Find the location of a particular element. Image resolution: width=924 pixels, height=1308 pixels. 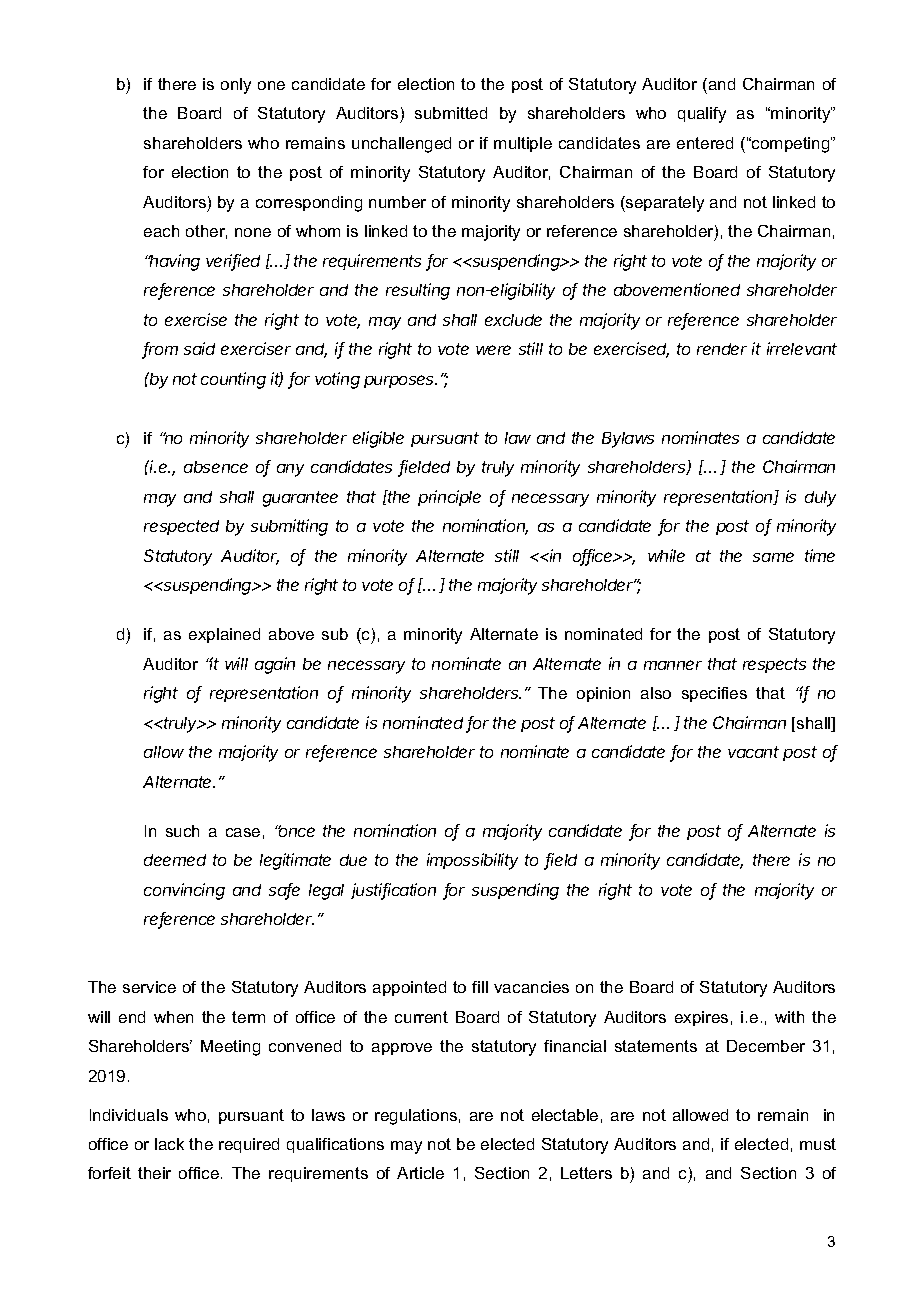

respects is located at coordinates (774, 665).
